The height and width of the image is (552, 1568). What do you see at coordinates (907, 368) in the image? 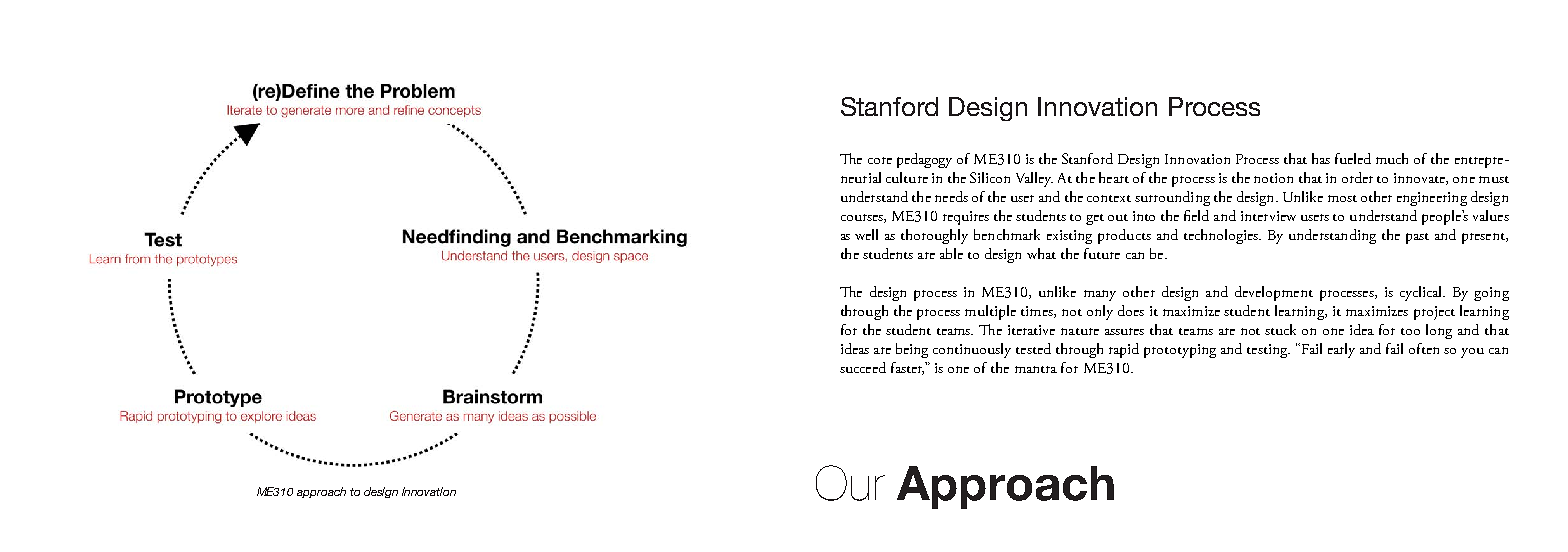
I see `faster` at bounding box center [907, 368].
